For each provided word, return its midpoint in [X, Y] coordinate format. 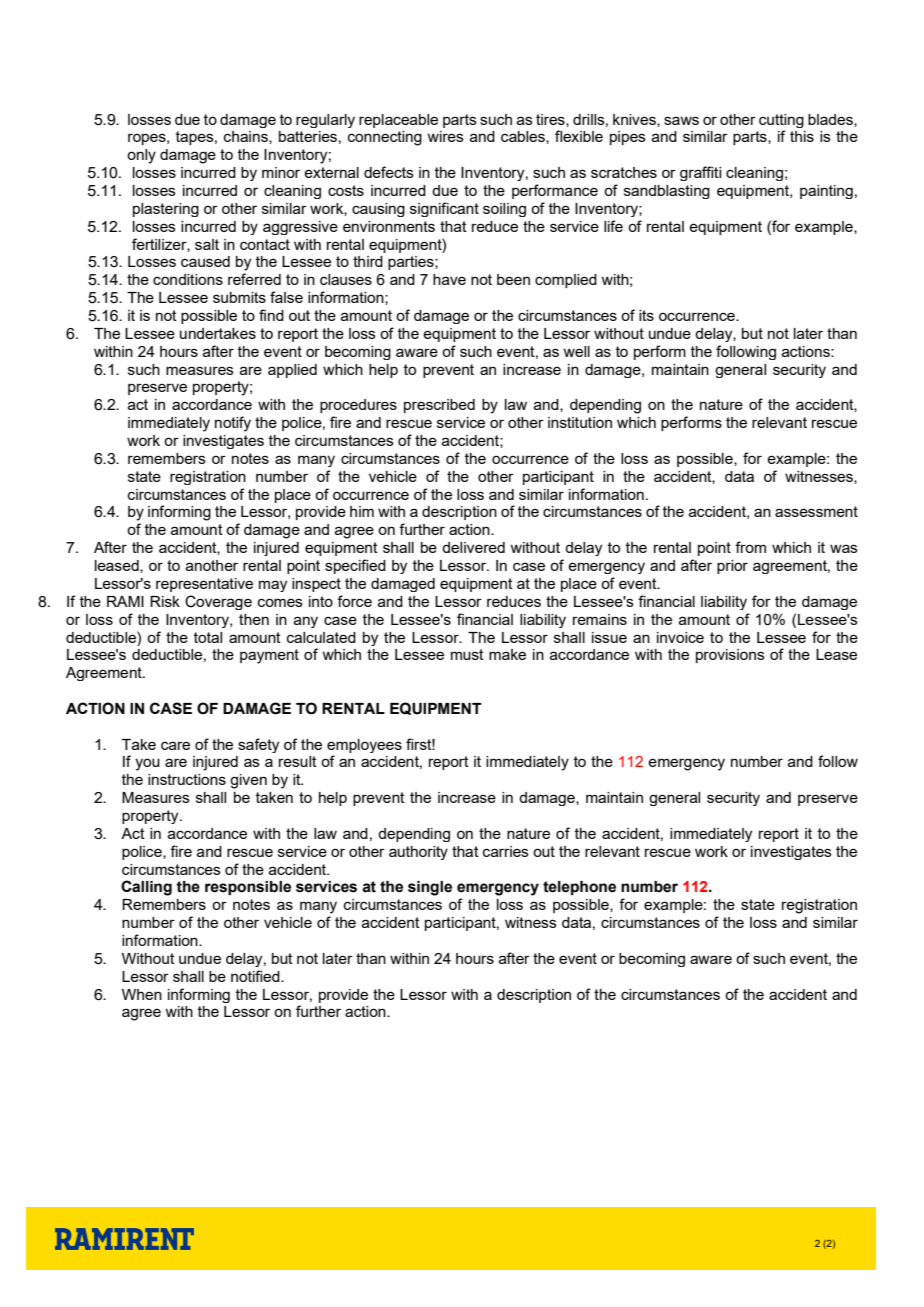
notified [256, 976]
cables [524, 137]
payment [269, 656]
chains [247, 137]
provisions [730, 656]
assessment [816, 511]
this [802, 136]
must [467, 654]
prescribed [439, 406]
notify [233, 424]
